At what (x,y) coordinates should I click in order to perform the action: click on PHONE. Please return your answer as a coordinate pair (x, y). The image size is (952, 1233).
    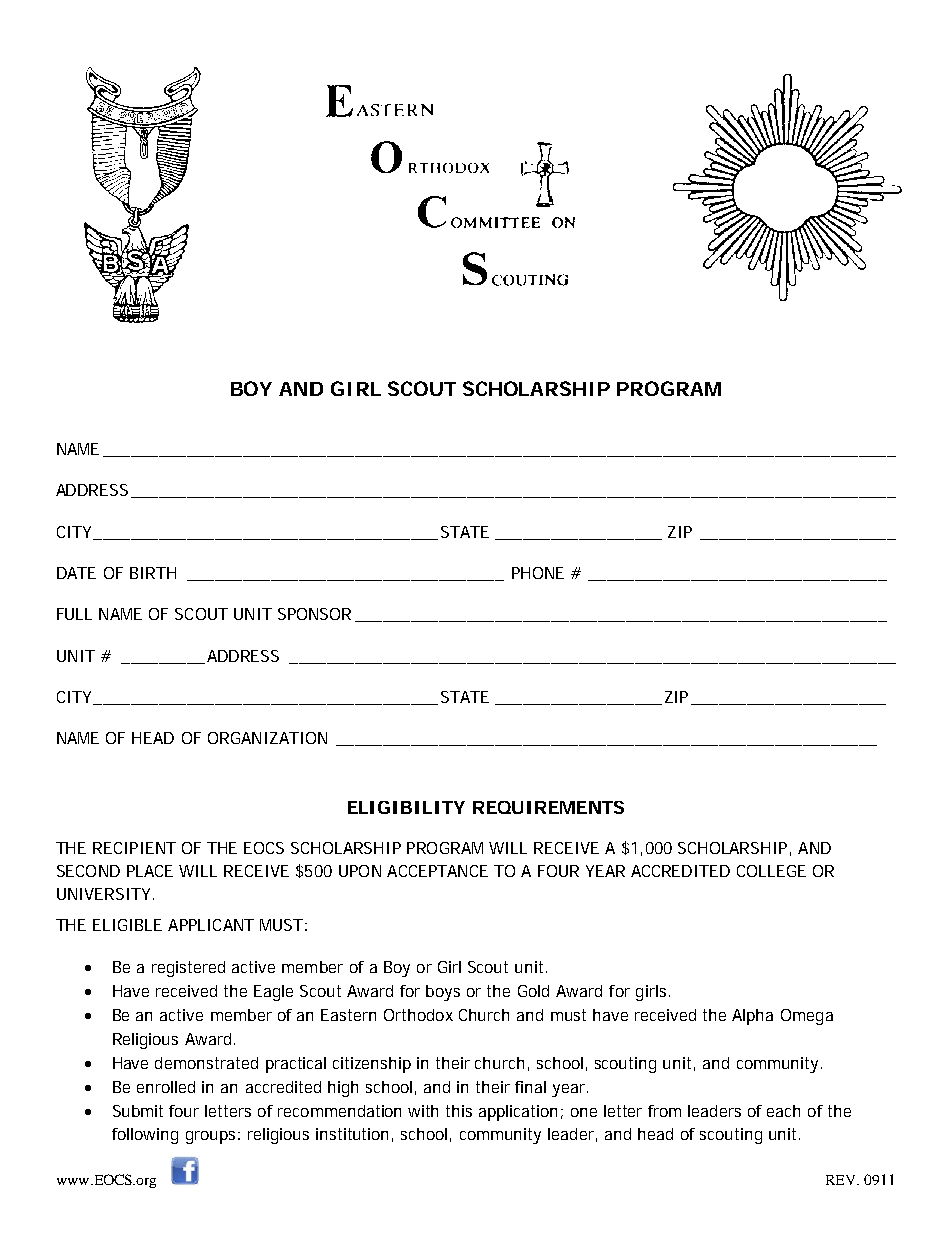
    Looking at the image, I should click on (538, 573).
